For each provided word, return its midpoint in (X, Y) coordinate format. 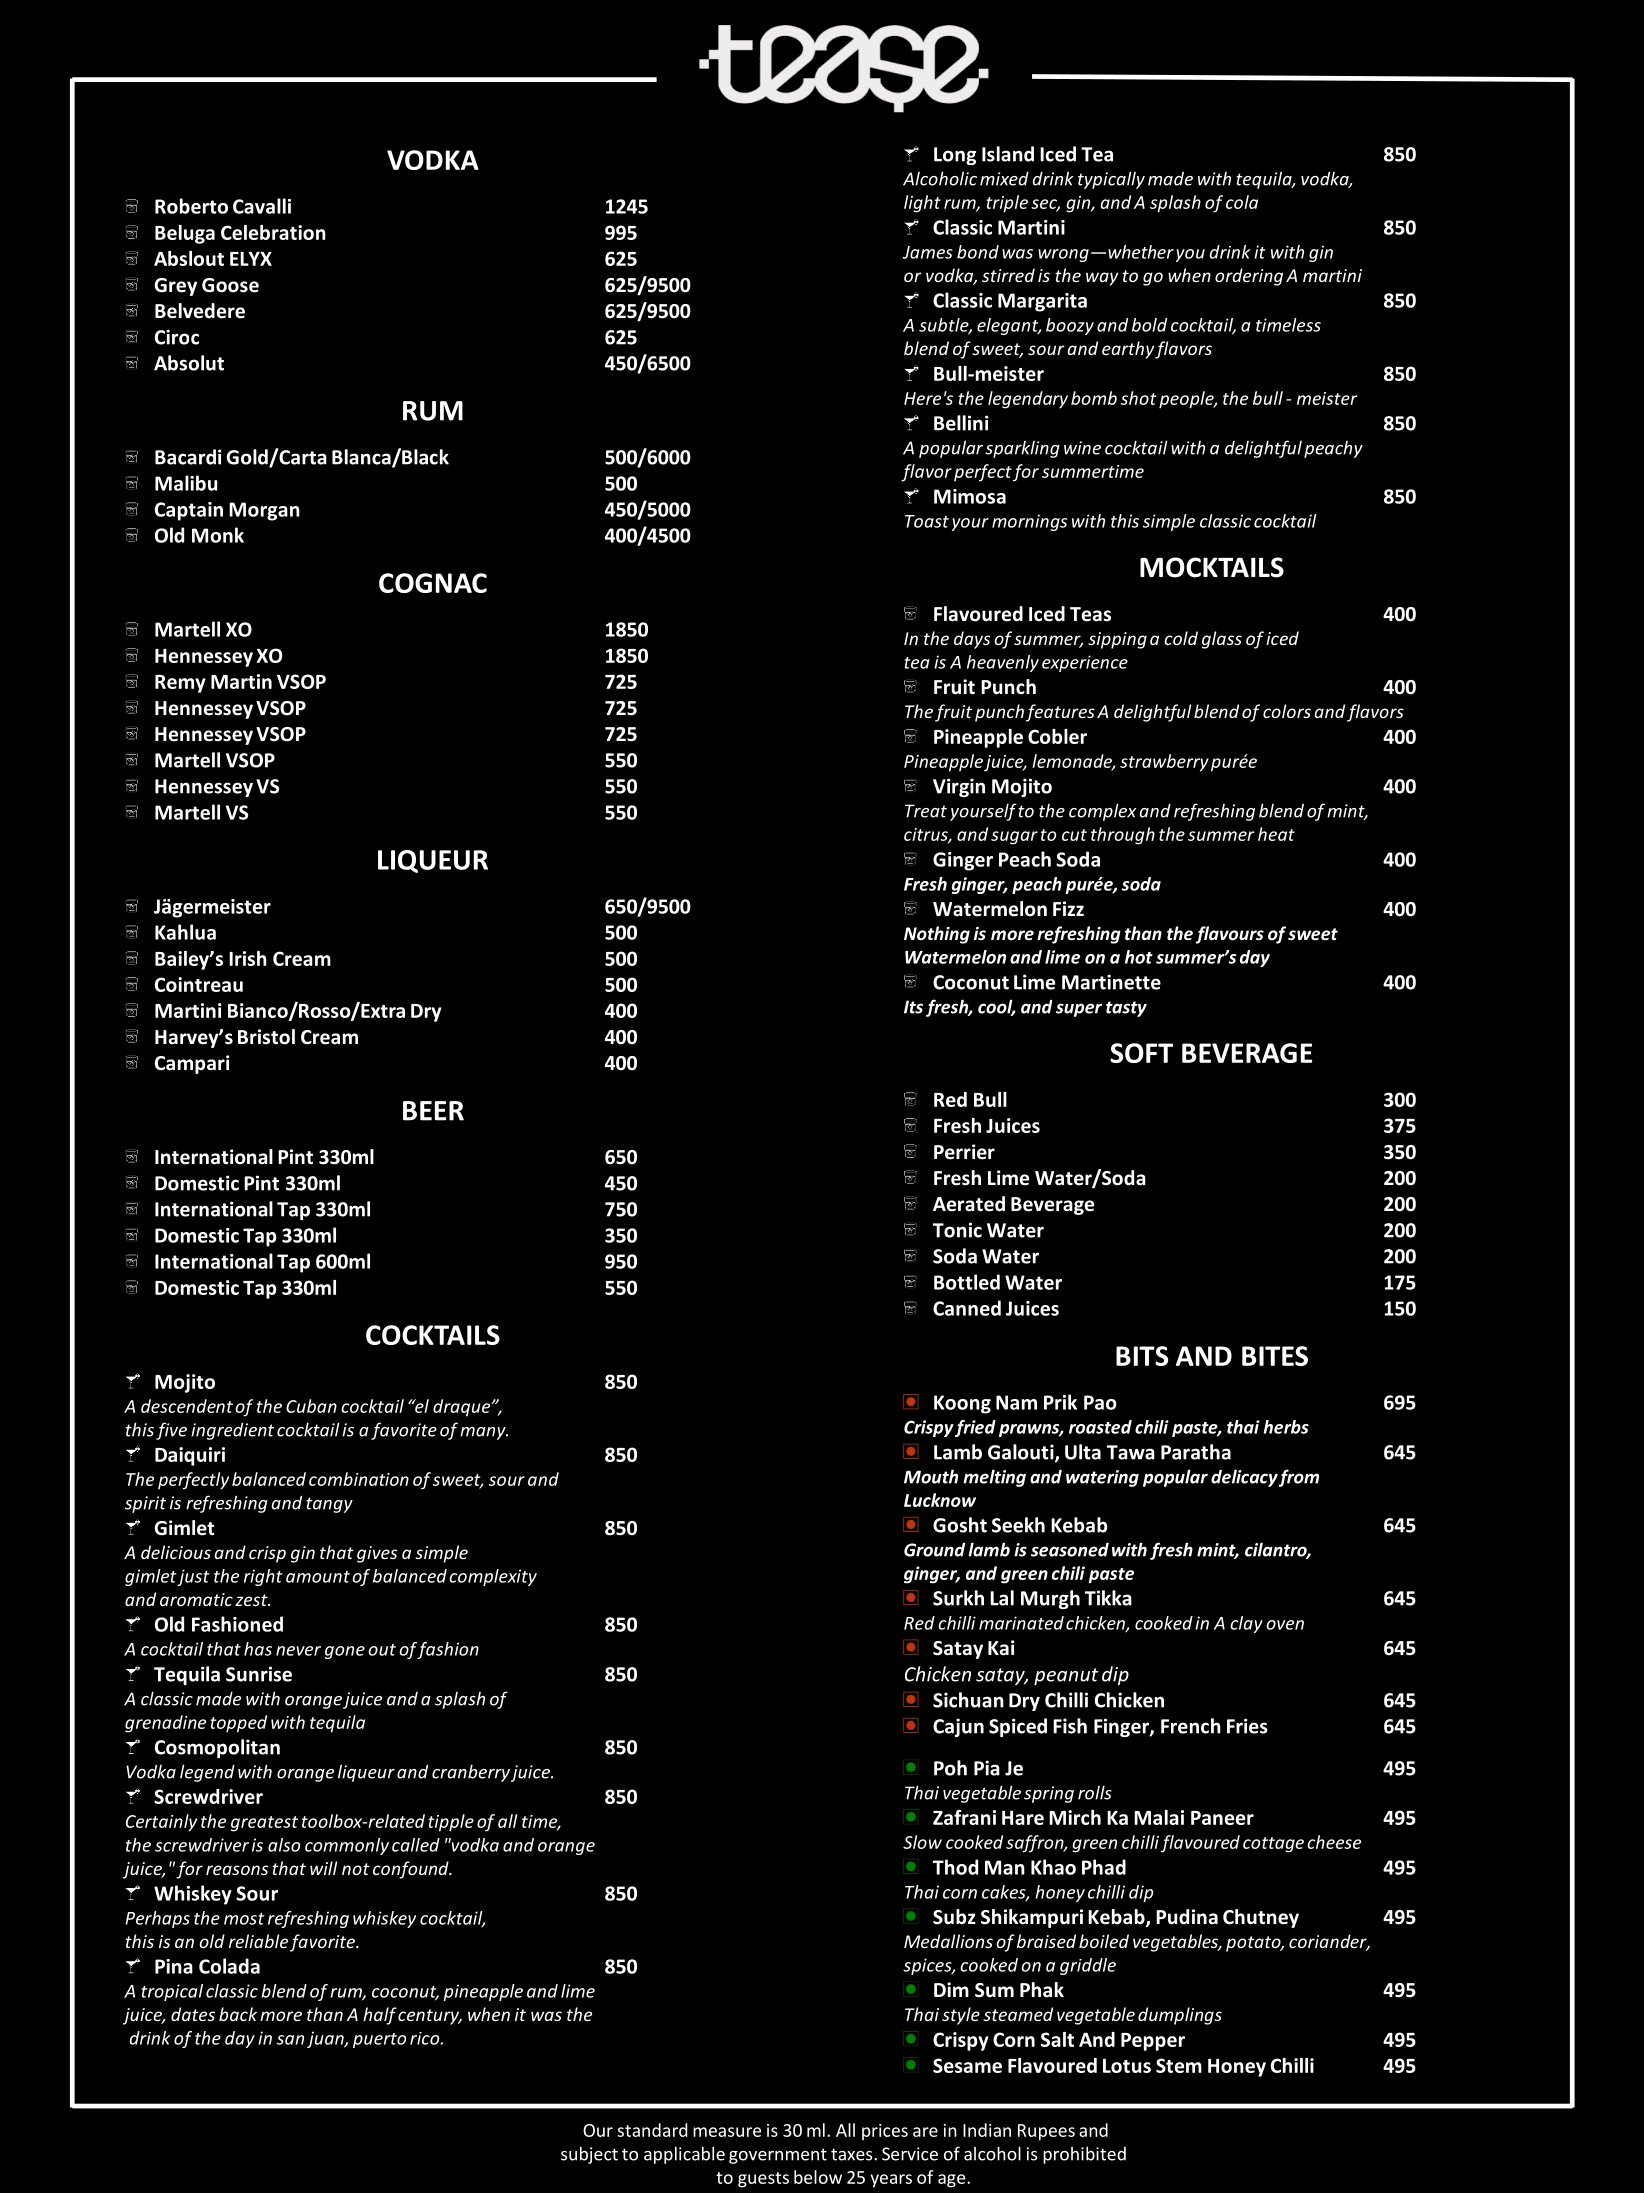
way (1102, 279)
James (928, 252)
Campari (192, 1064)
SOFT (1141, 1053)
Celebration (273, 232)
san (290, 2040)
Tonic (957, 1230)
